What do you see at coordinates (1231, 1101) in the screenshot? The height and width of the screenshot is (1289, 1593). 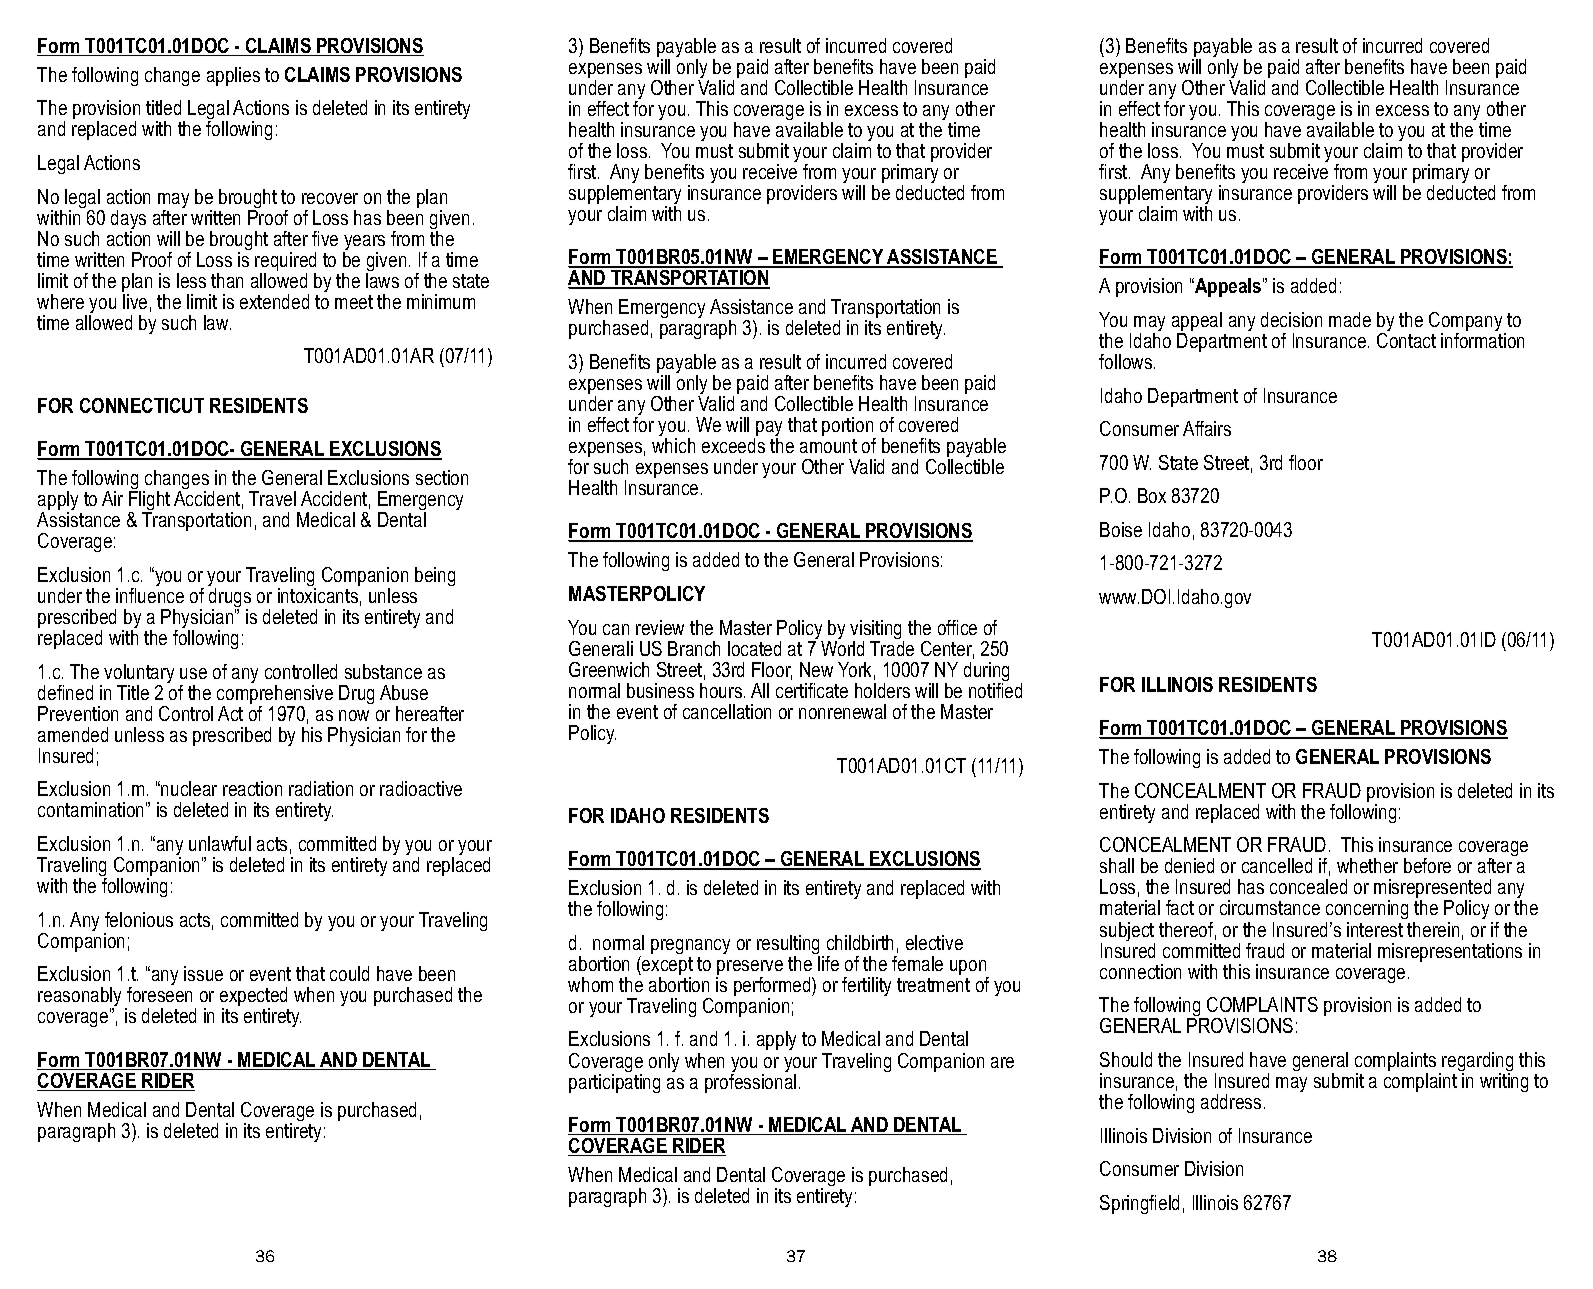 I see `address` at bounding box center [1231, 1101].
